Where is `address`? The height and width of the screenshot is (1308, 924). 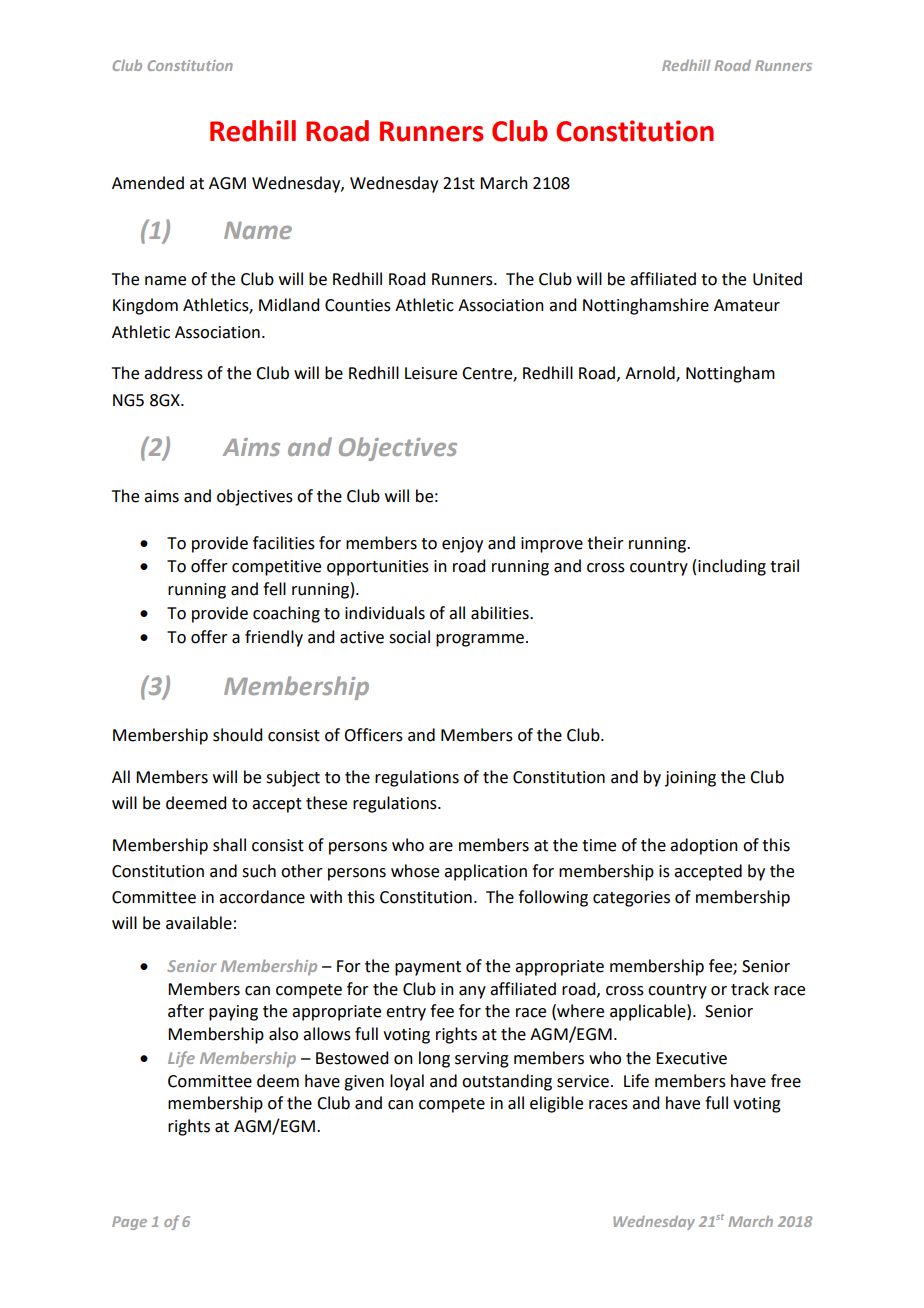
address is located at coordinates (173, 373).
